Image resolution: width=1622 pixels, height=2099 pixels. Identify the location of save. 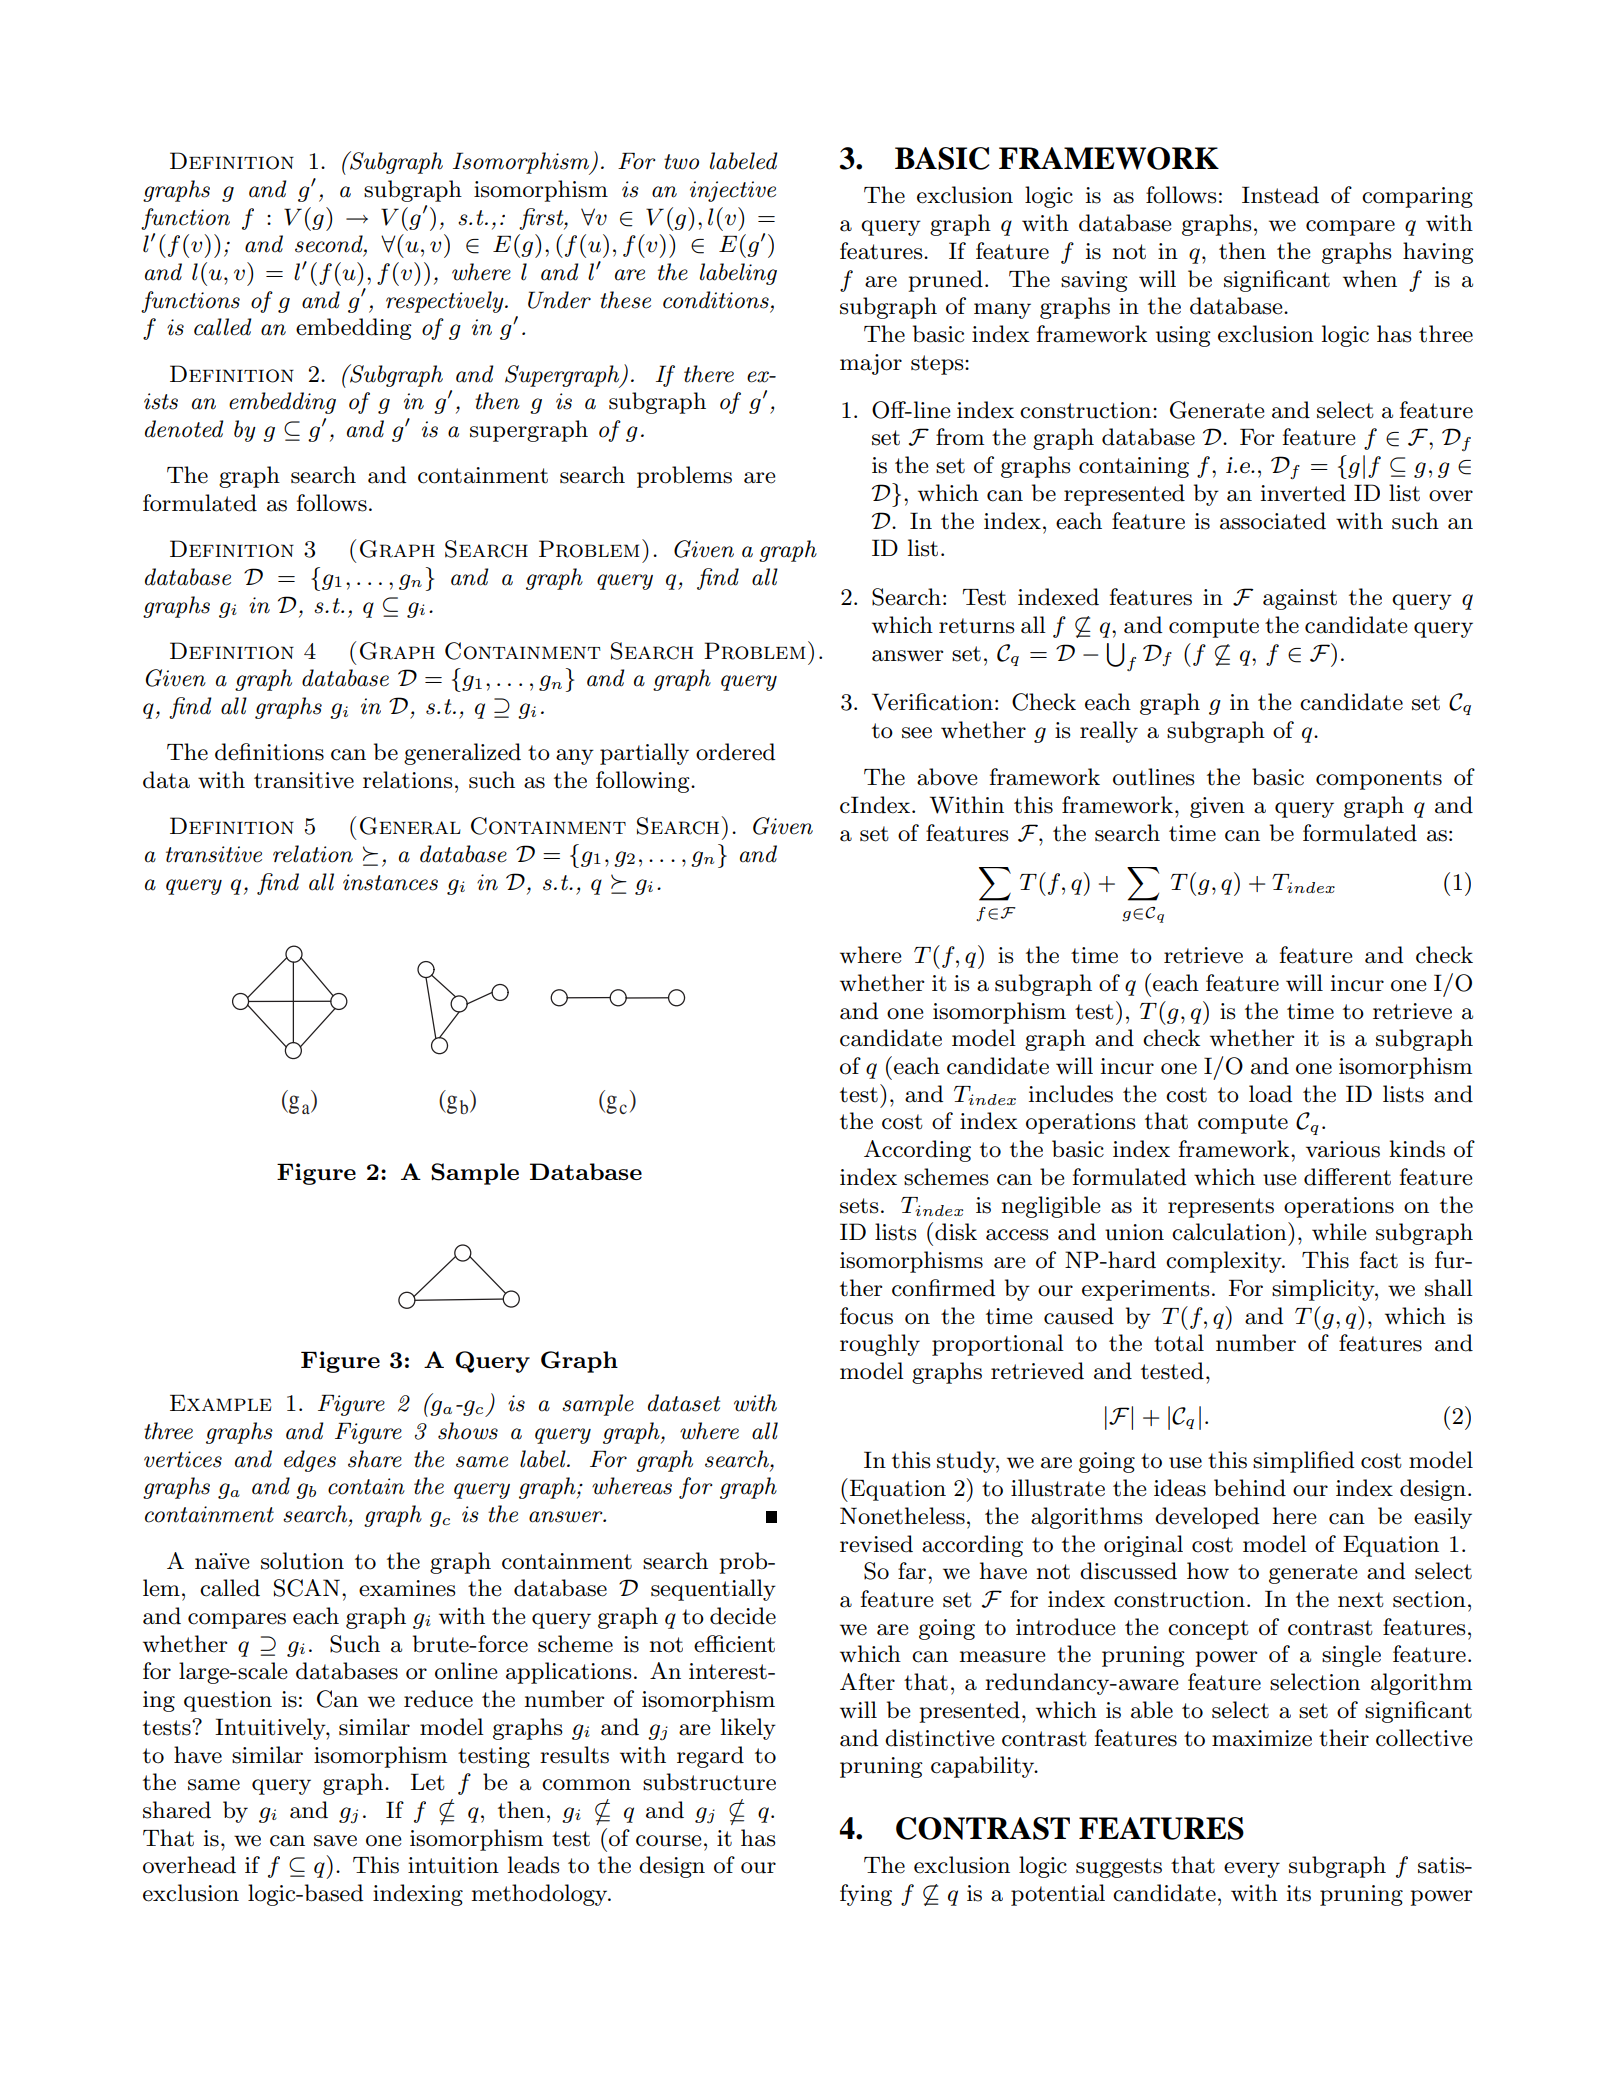
(335, 1841).
